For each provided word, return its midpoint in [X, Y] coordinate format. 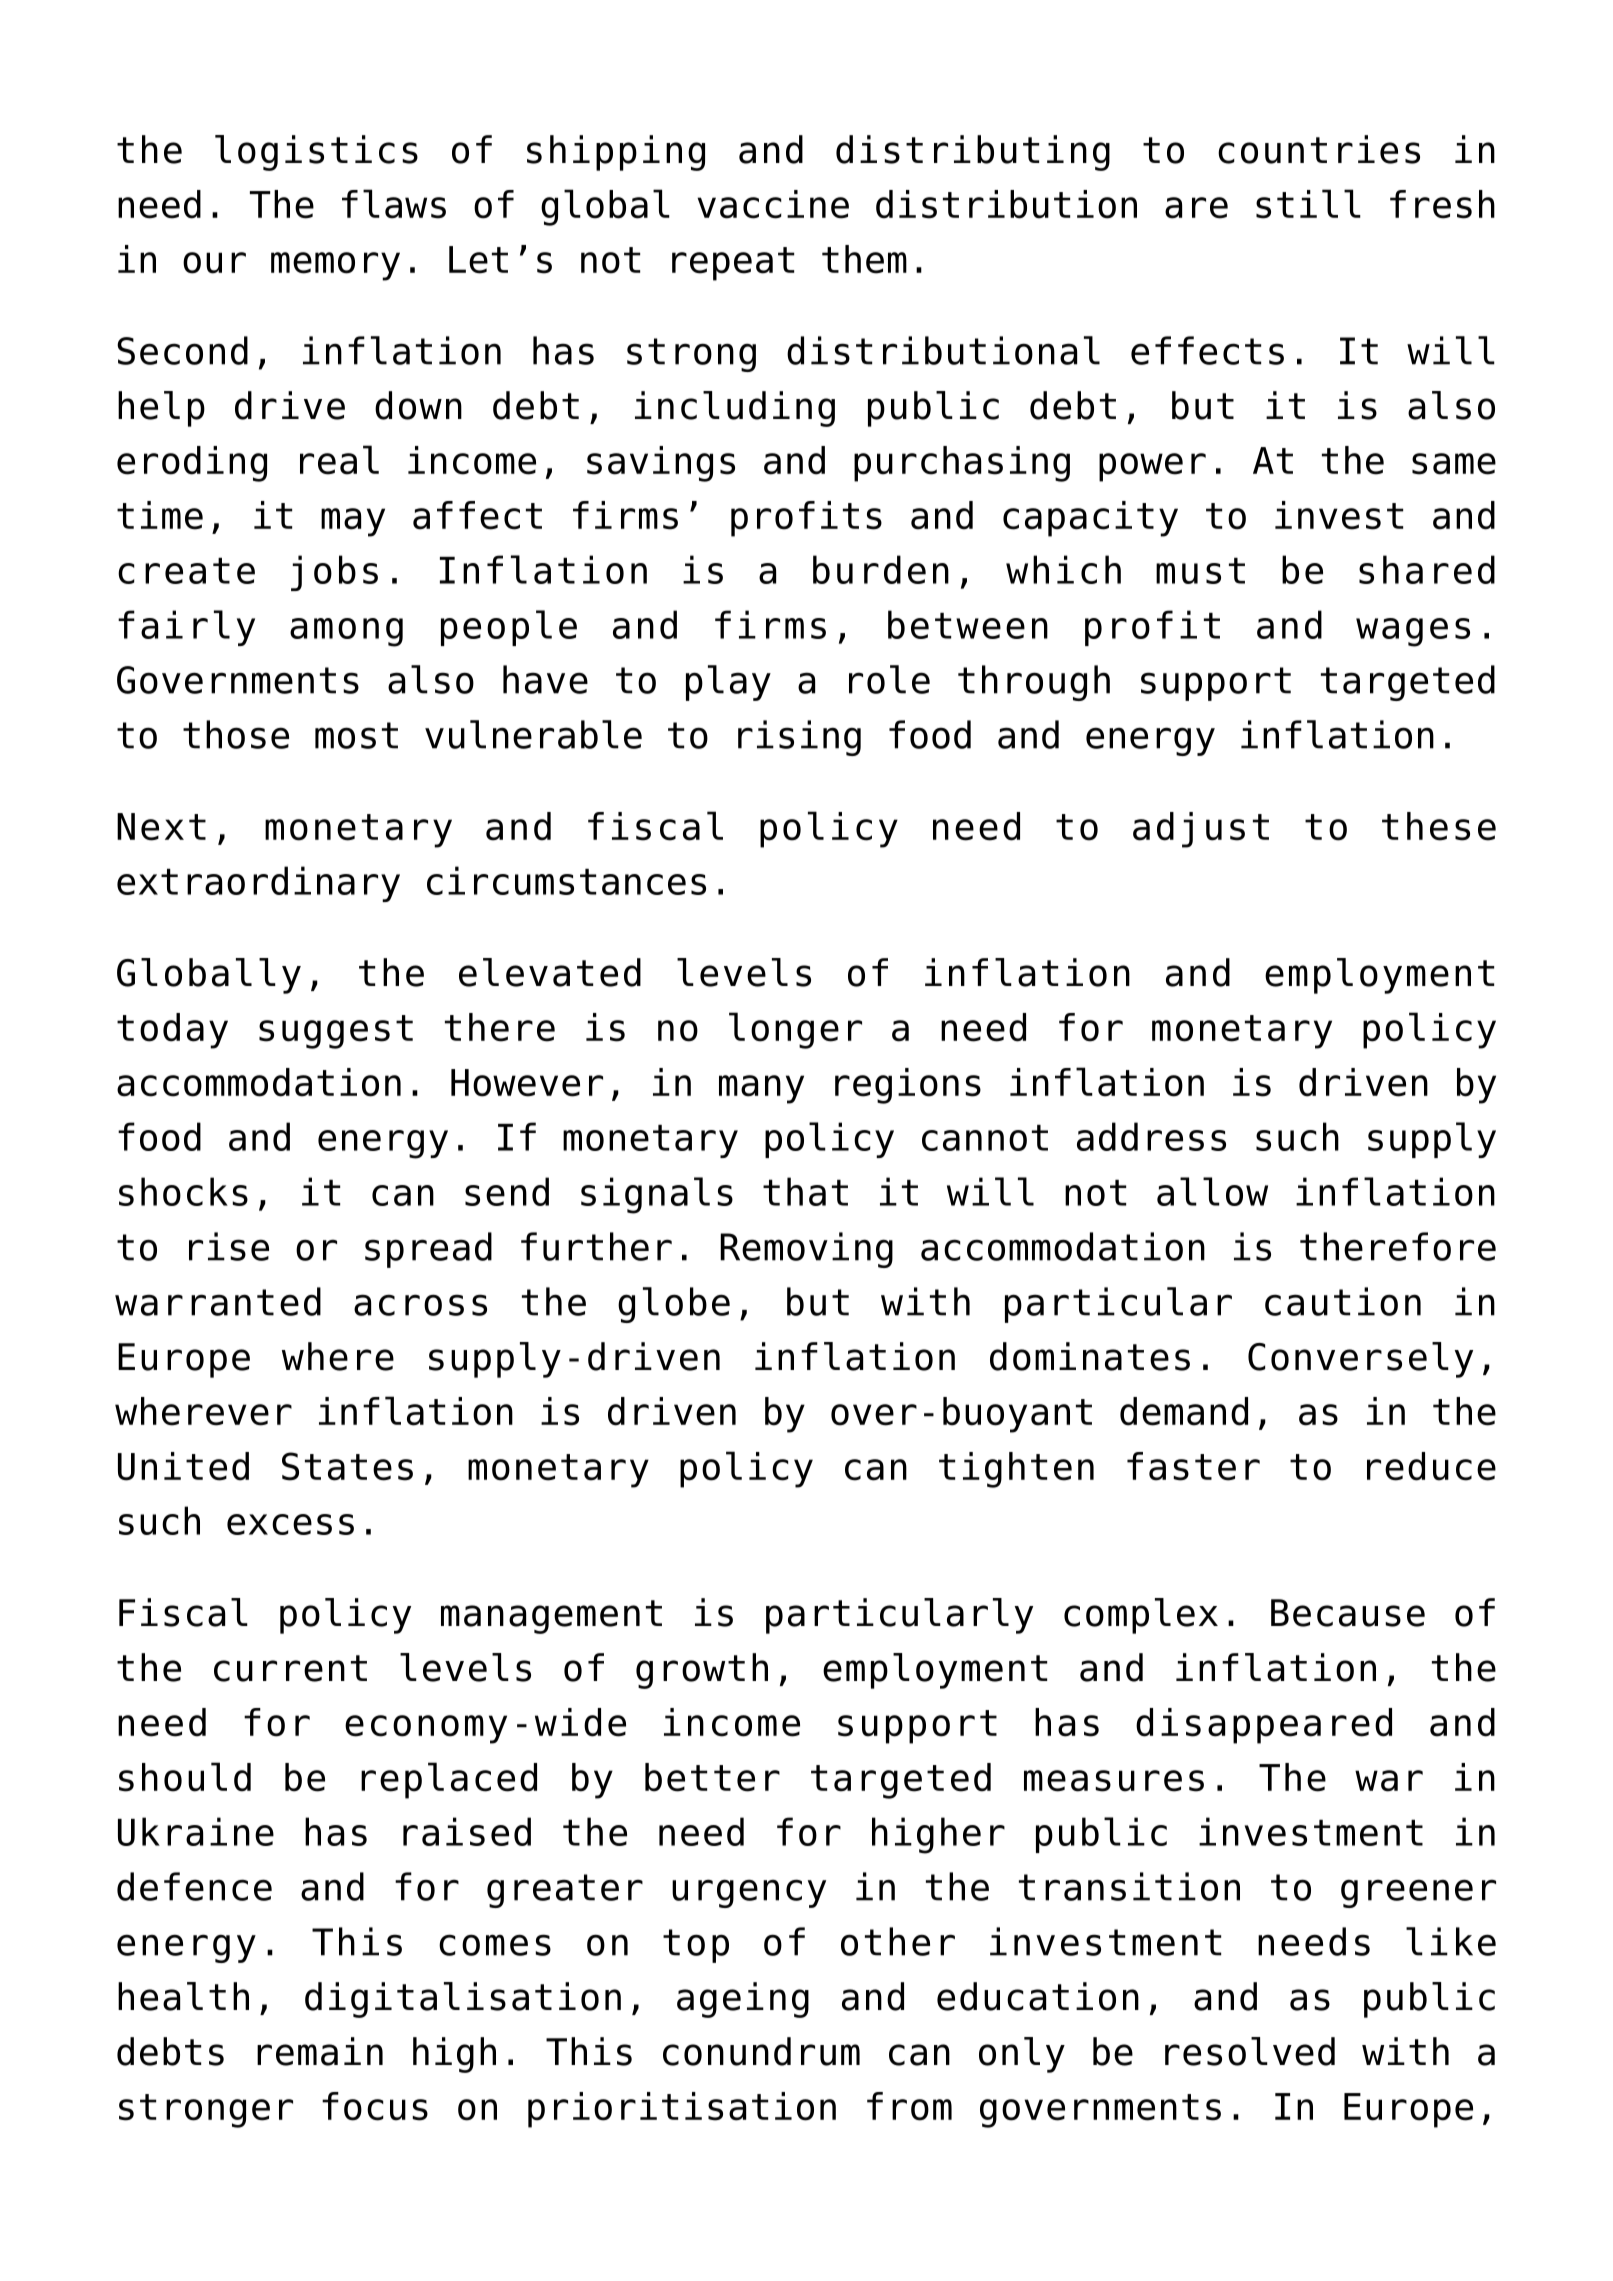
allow [1212, 1191]
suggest [336, 1032]
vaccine [773, 204]
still [1308, 204]
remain [320, 2051]
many [761, 1089]
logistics [316, 153]
